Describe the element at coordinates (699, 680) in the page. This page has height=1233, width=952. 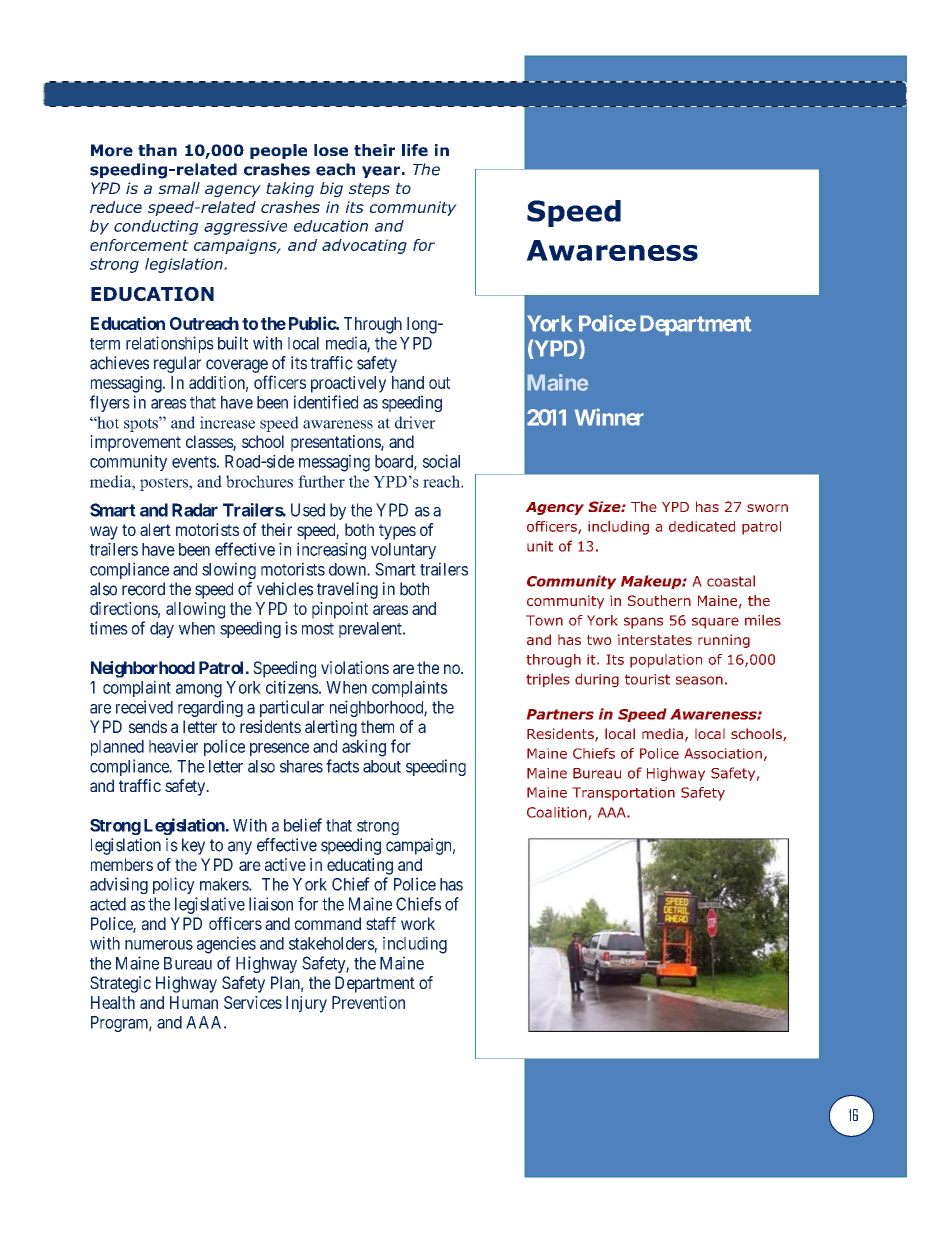
I see `season` at that location.
